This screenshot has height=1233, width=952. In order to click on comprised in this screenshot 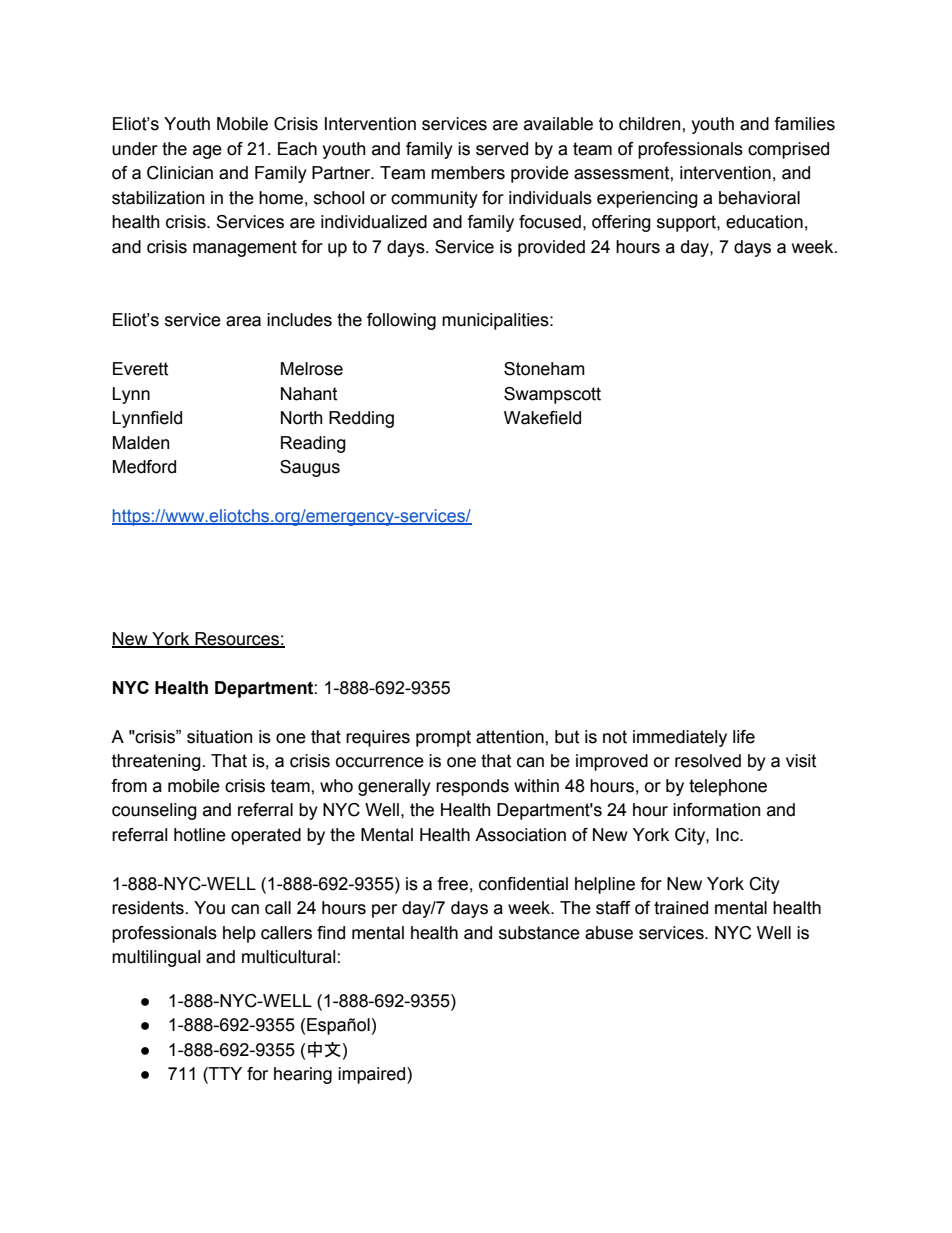, I will do `click(788, 150)`.
